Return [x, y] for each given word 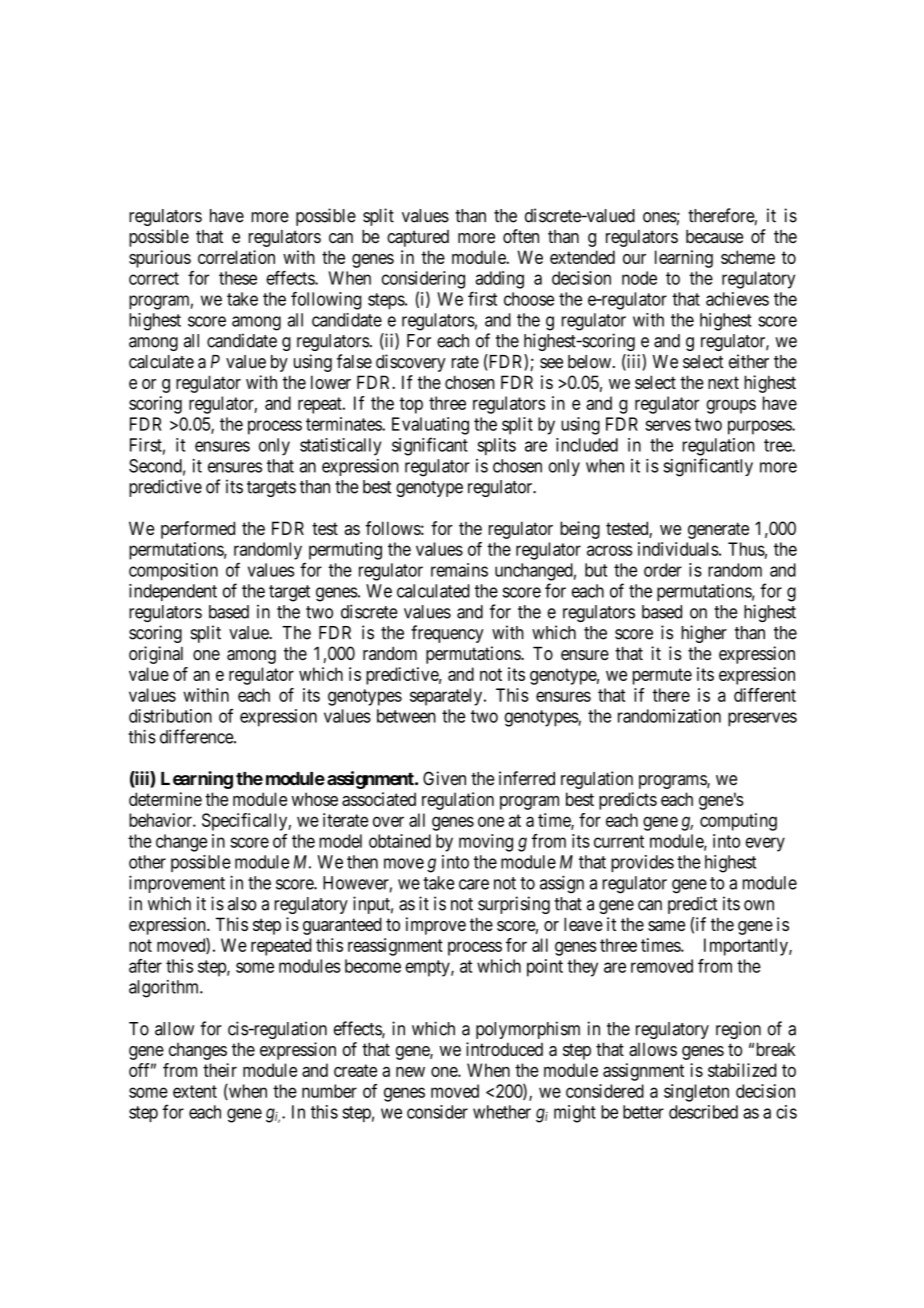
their [220, 1070]
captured [418, 238]
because [714, 237]
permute [662, 676]
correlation [236, 257]
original [156, 655]
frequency [447, 634]
